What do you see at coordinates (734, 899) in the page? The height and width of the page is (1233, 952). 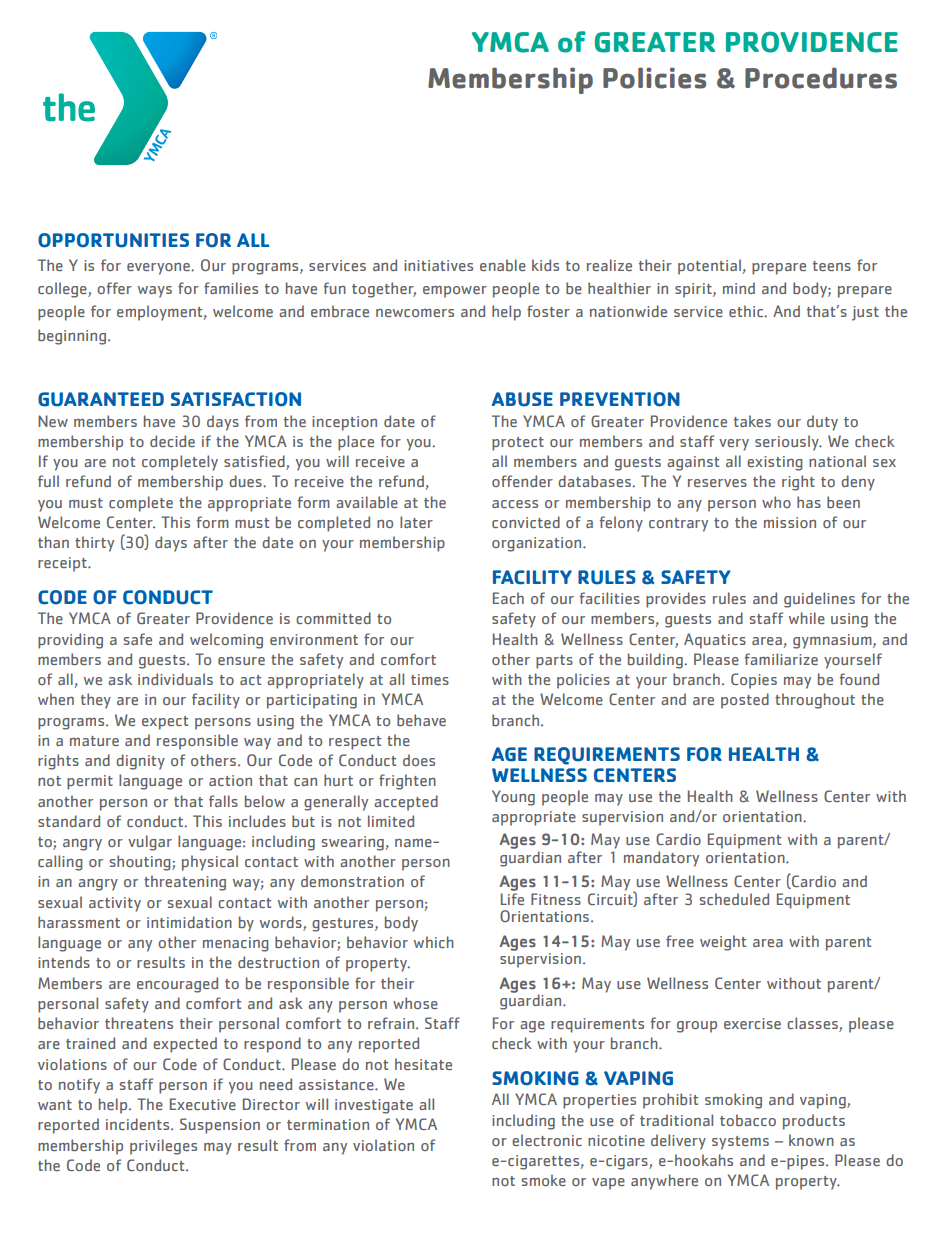 I see `scheduled` at bounding box center [734, 899].
